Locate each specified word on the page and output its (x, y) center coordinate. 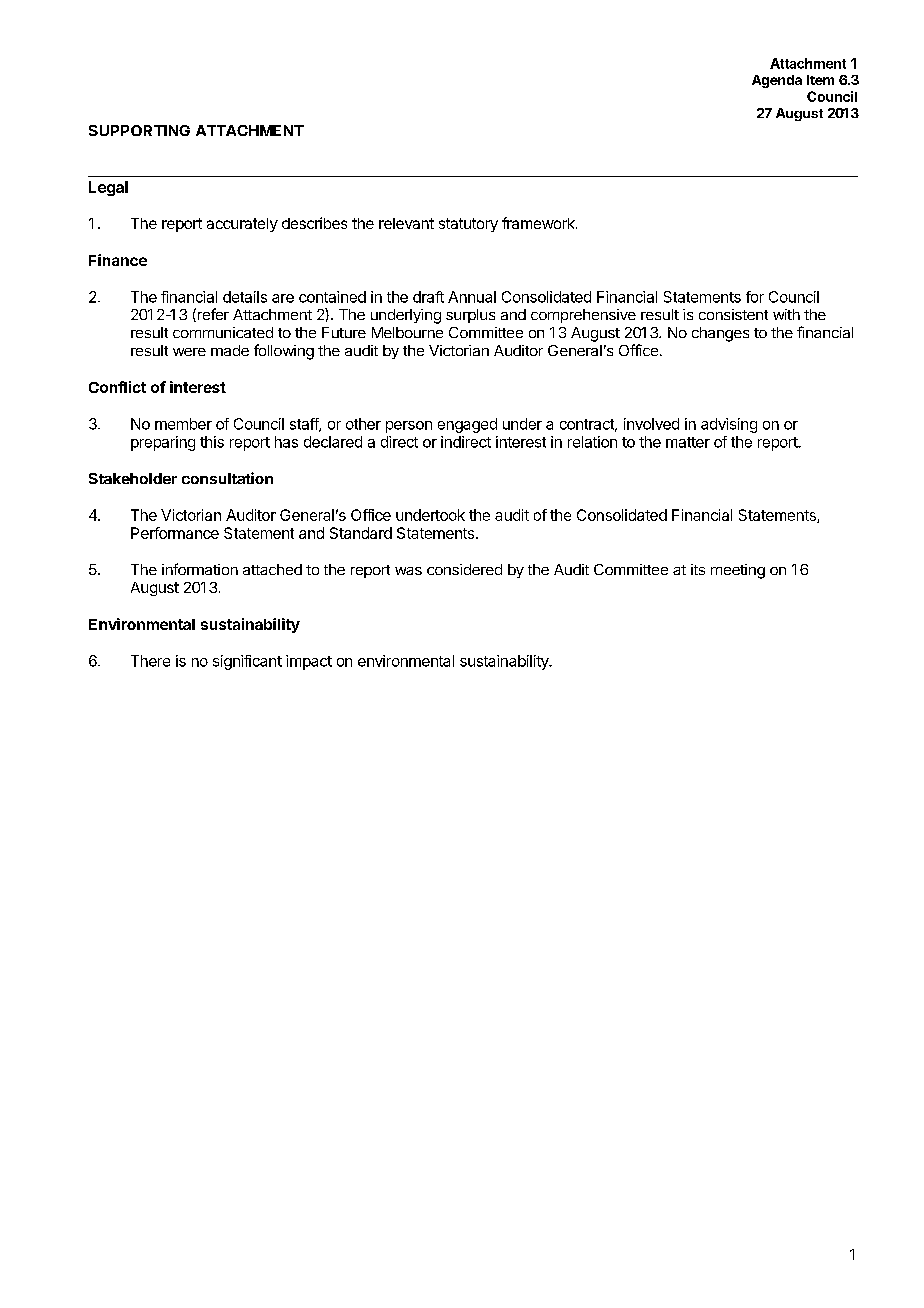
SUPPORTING (139, 130)
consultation (227, 478)
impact (309, 662)
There (150, 661)
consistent (733, 314)
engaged (467, 425)
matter (688, 442)
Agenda (777, 81)
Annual (472, 297)
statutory (468, 225)
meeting (738, 571)
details (245, 297)
